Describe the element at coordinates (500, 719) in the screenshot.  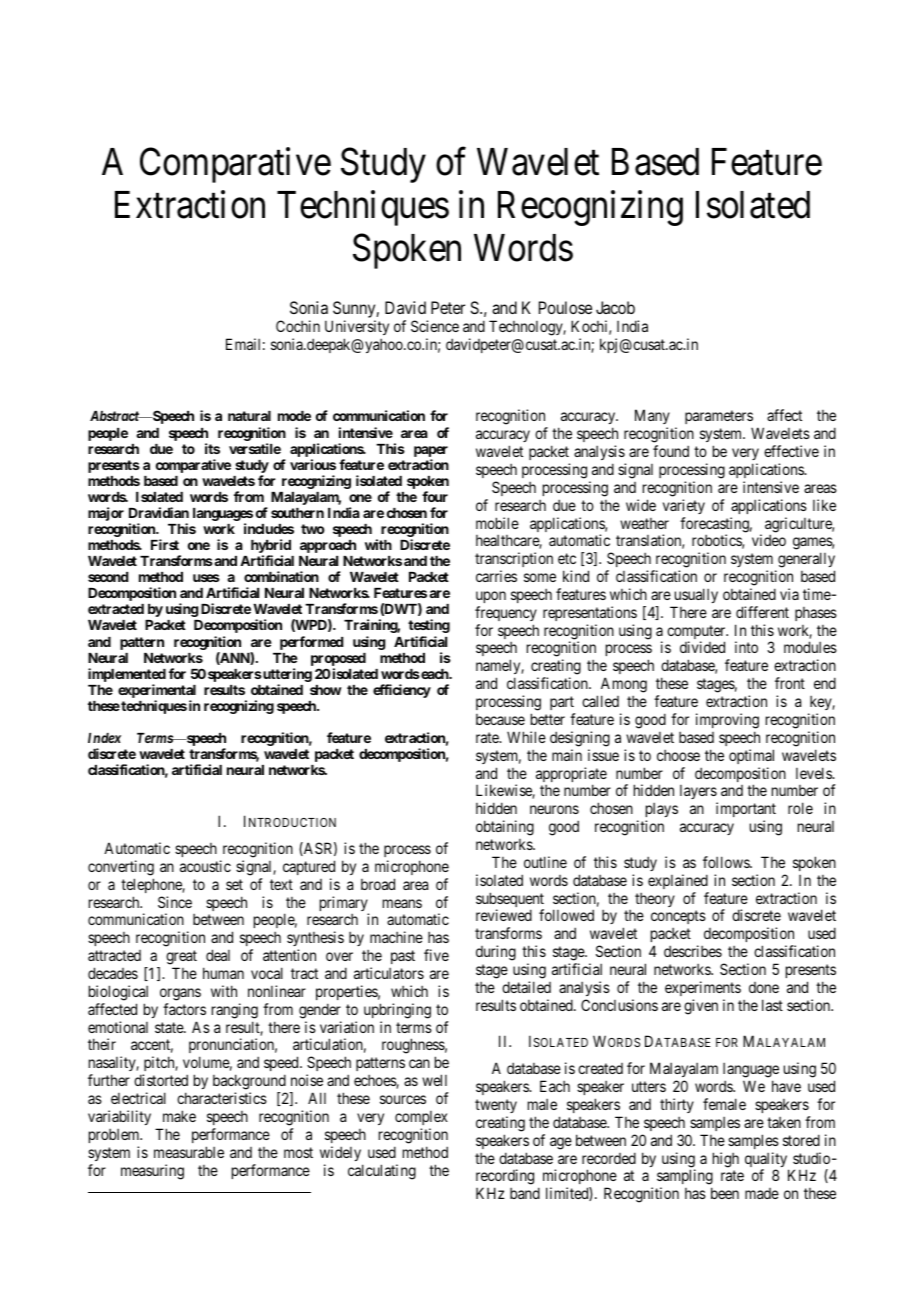
I see `because` at that location.
